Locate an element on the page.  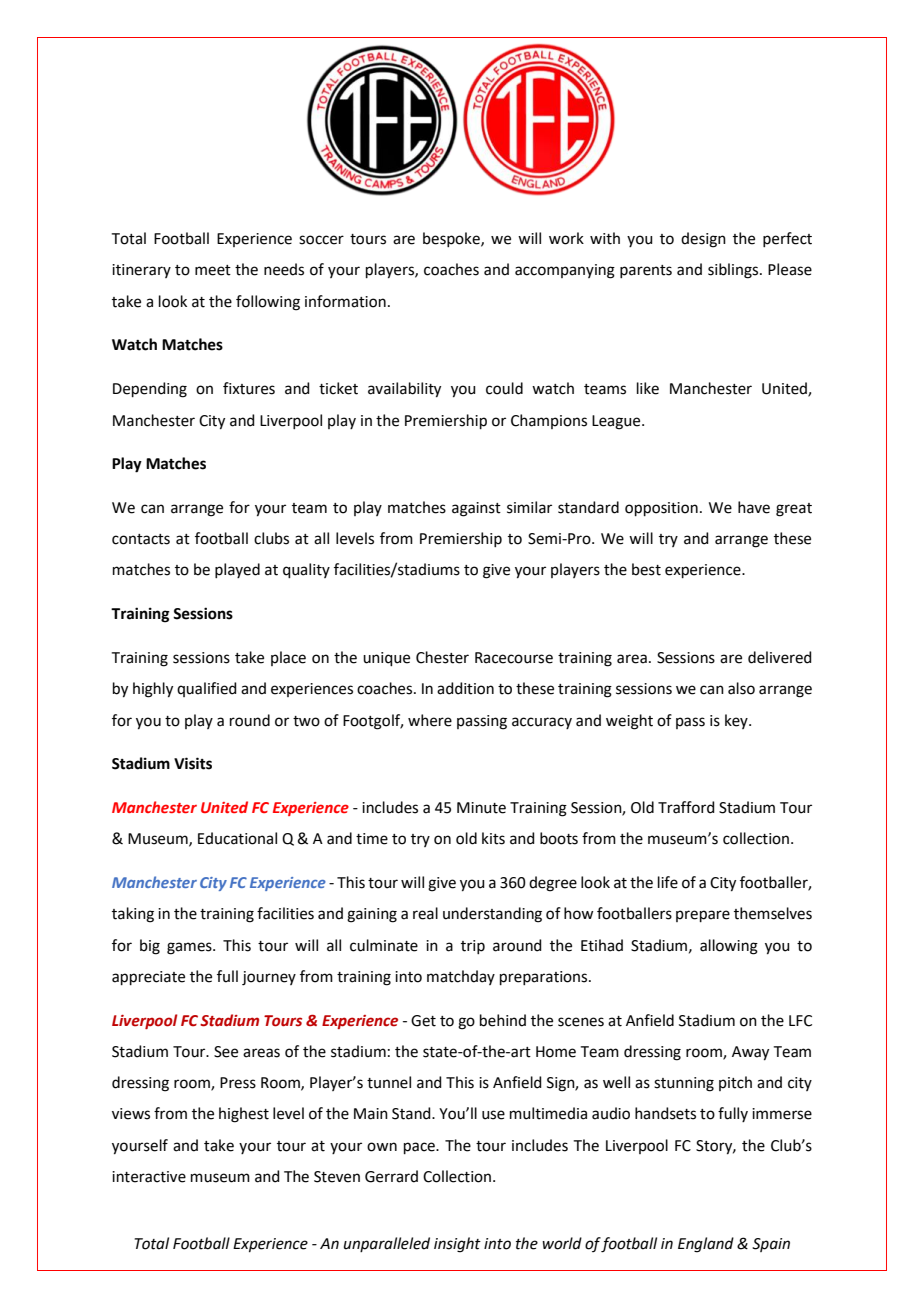
against is located at coordinates (476, 509).
